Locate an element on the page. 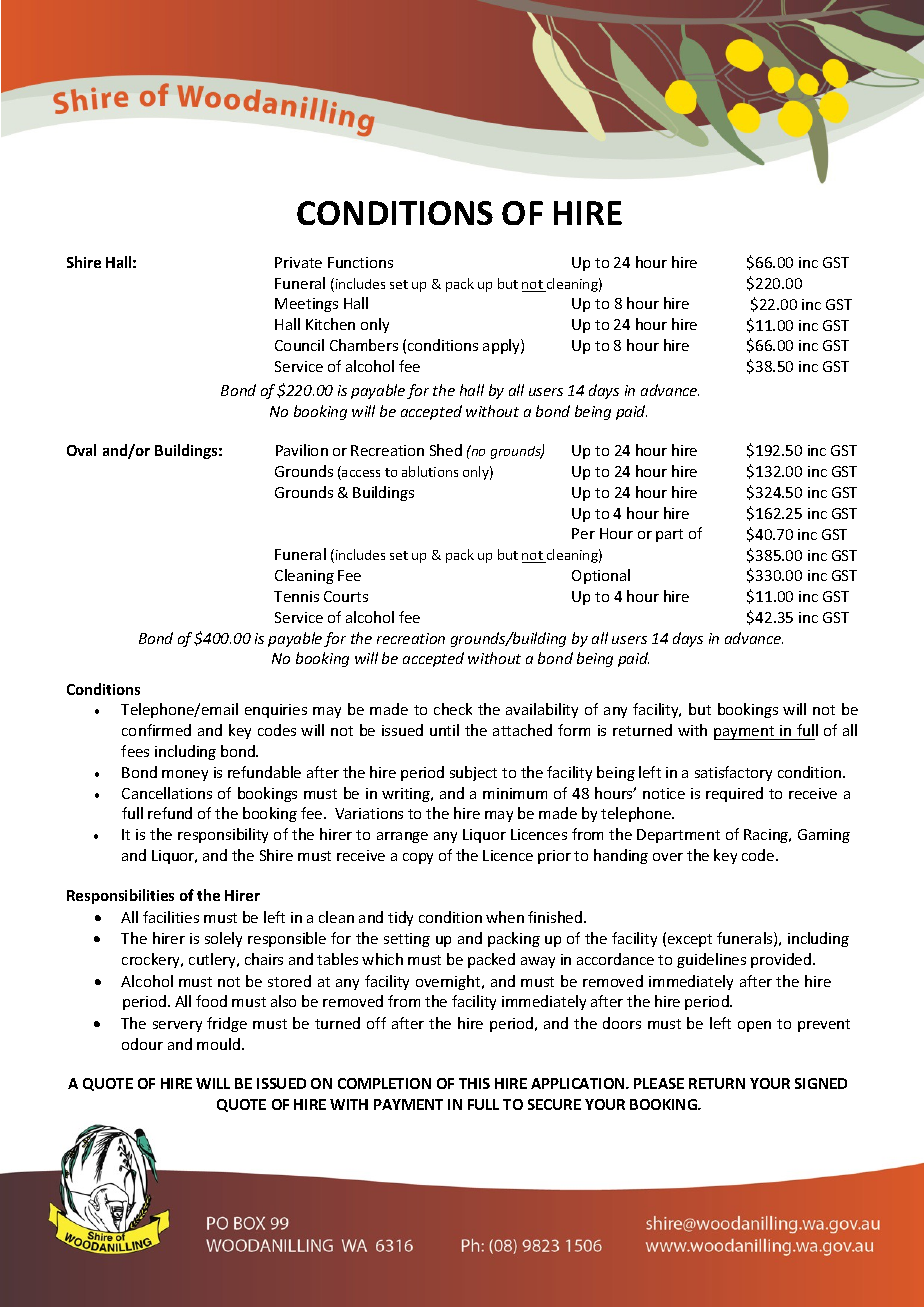 This document has height=1307, width=924. Courts is located at coordinates (346, 596).
